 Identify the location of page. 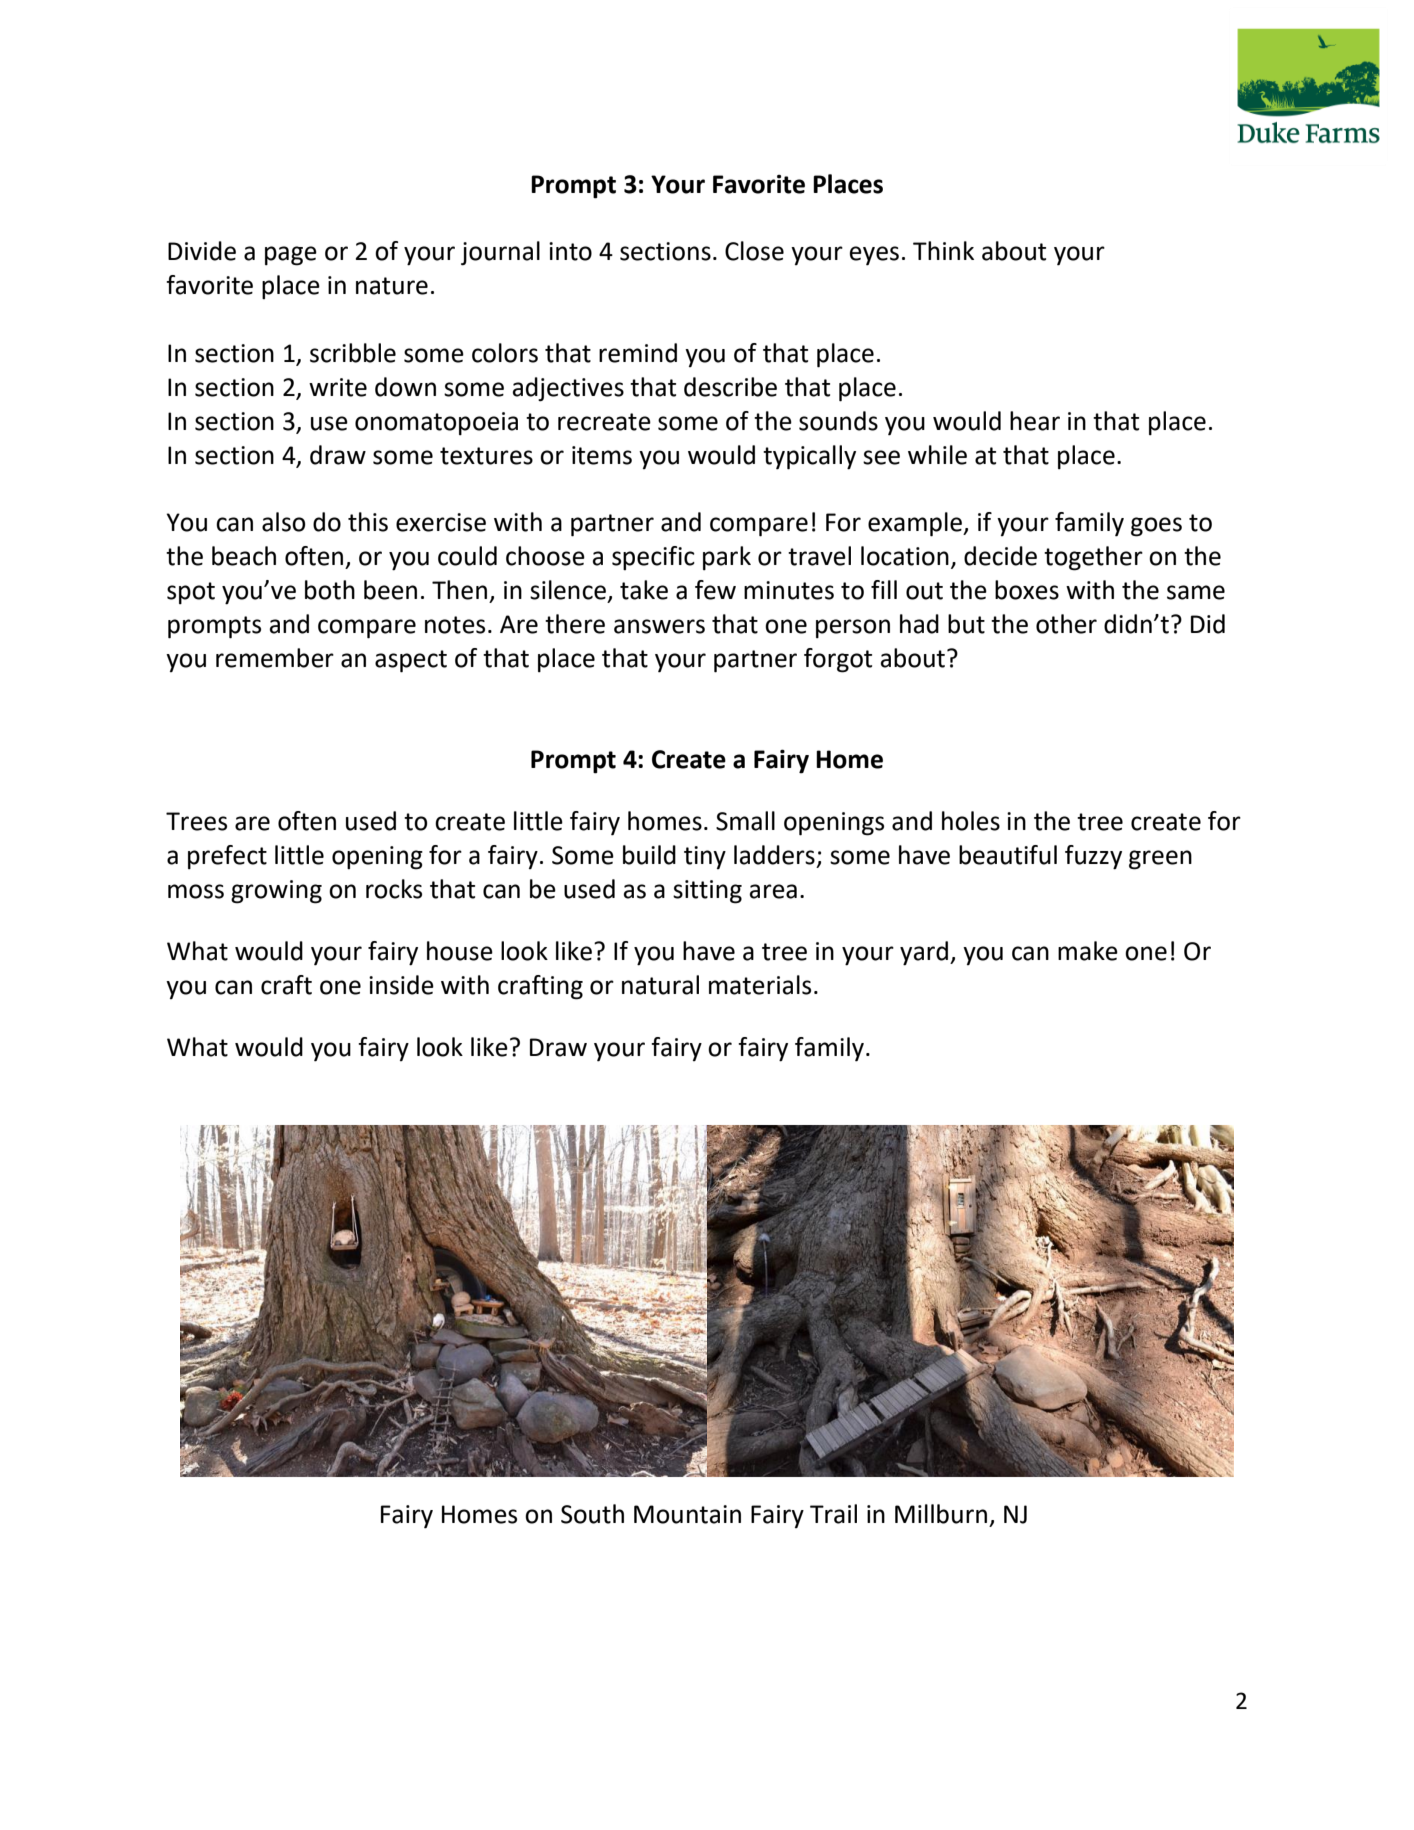
(291, 256).
